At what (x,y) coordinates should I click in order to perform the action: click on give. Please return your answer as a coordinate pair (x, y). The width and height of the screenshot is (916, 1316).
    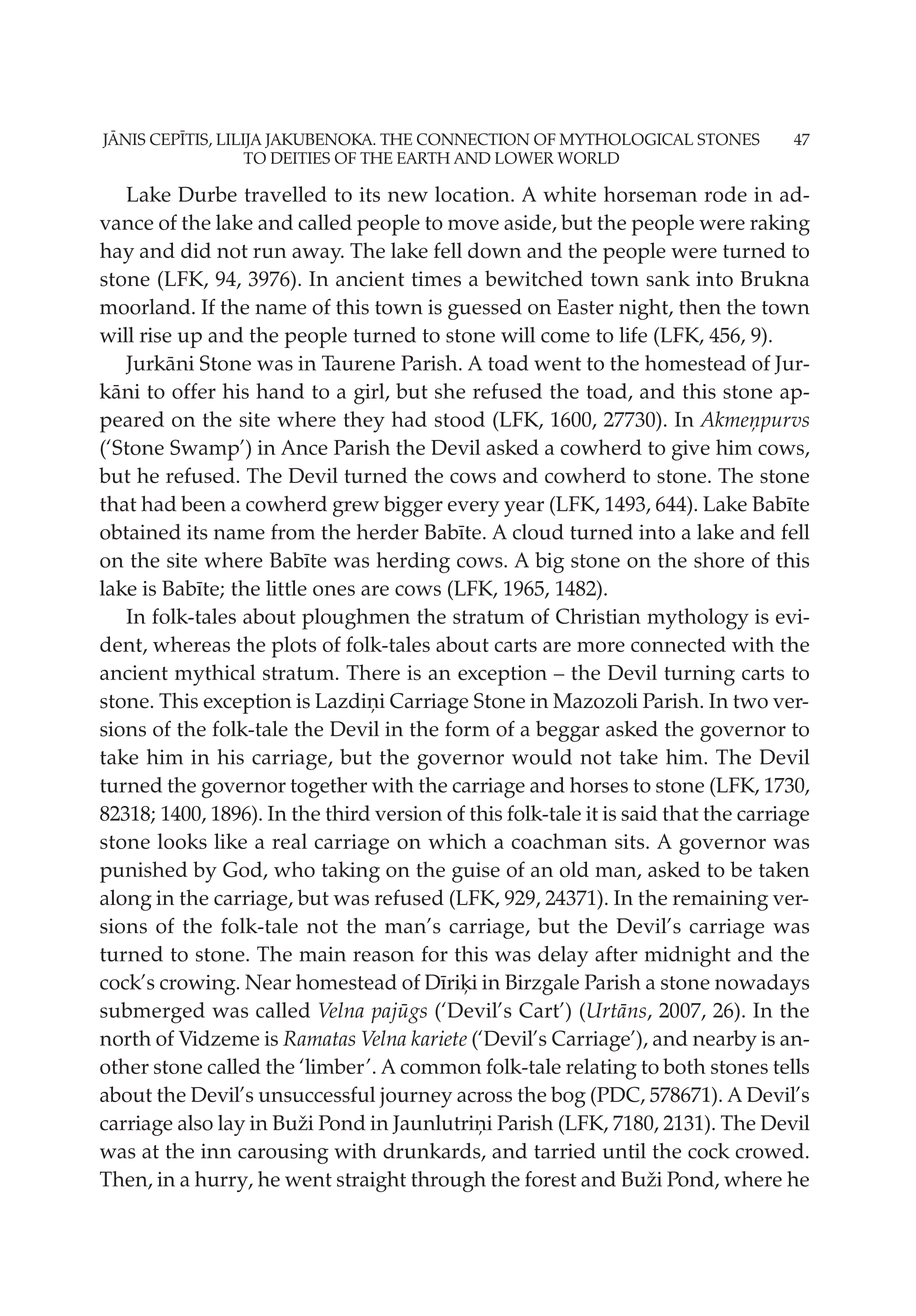
    Looking at the image, I should click on (691, 450).
